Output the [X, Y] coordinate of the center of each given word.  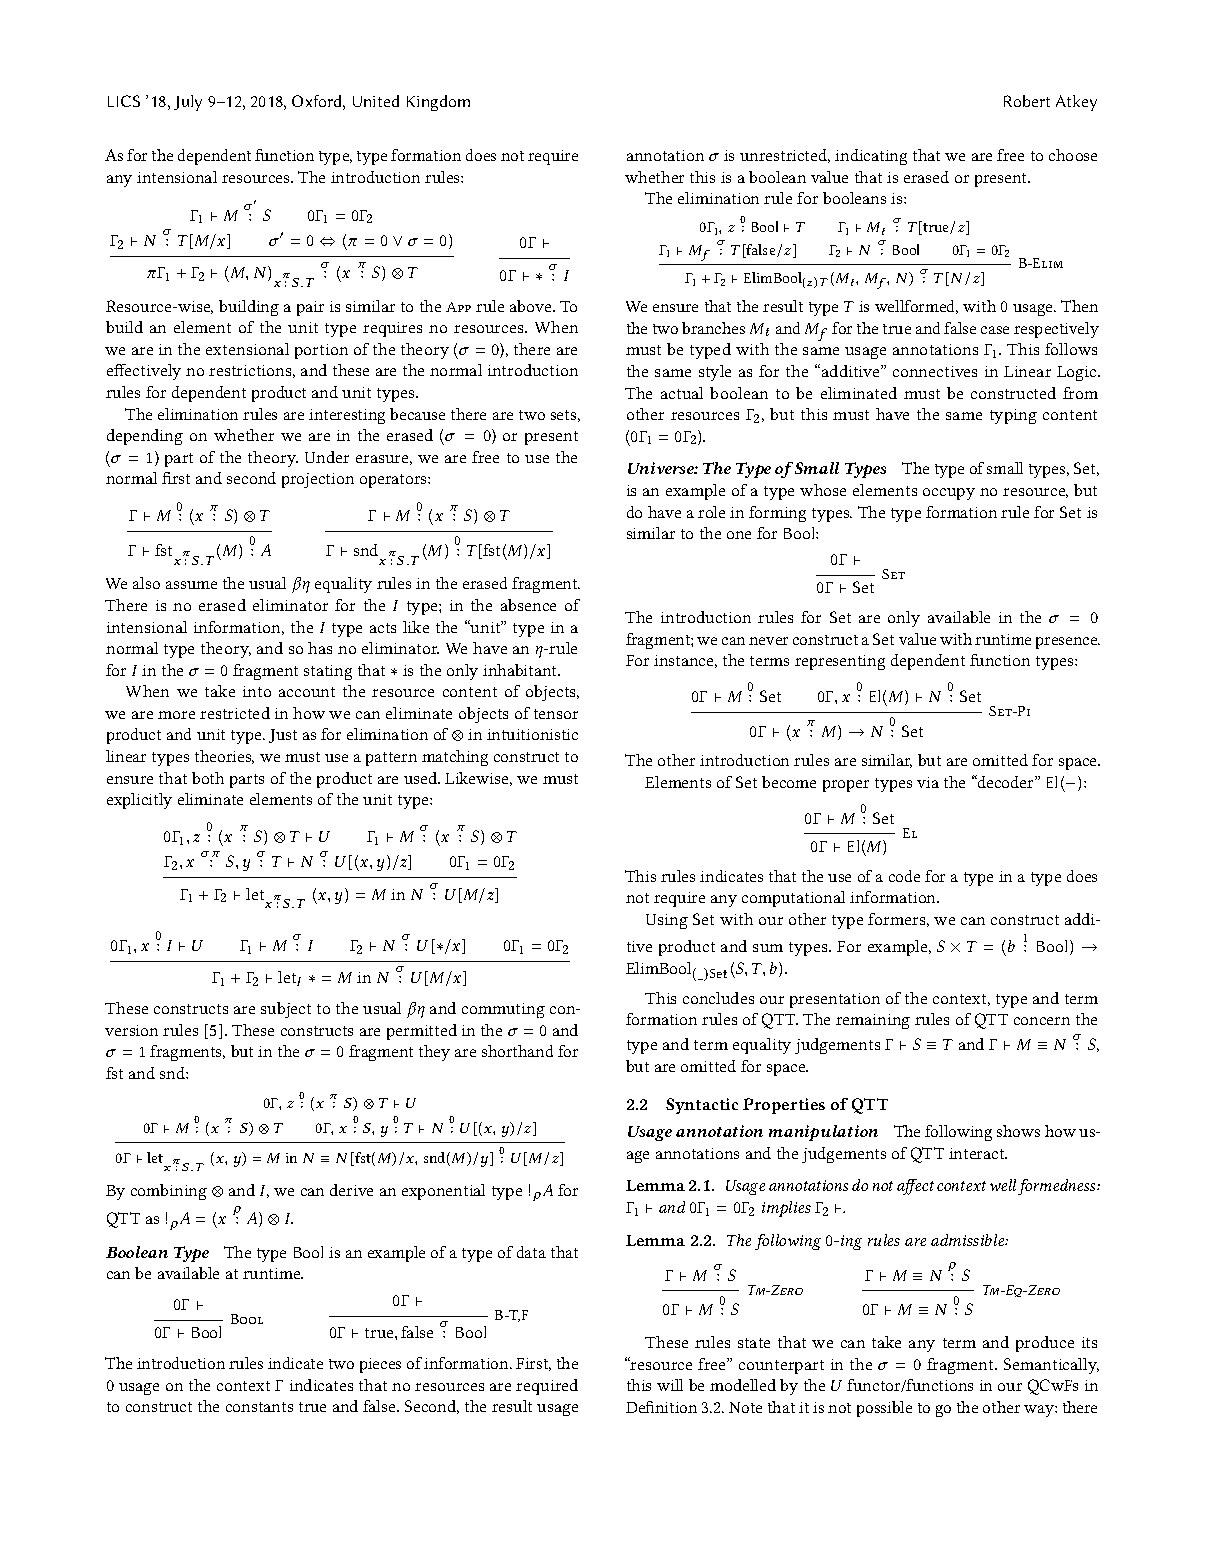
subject [286, 1010]
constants [259, 1407]
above [532, 306]
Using [667, 921]
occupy [949, 494]
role [711, 512]
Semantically [1051, 1366]
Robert [1027, 101]
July [188, 103]
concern [1042, 1021]
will [670, 1385]
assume [191, 585]
